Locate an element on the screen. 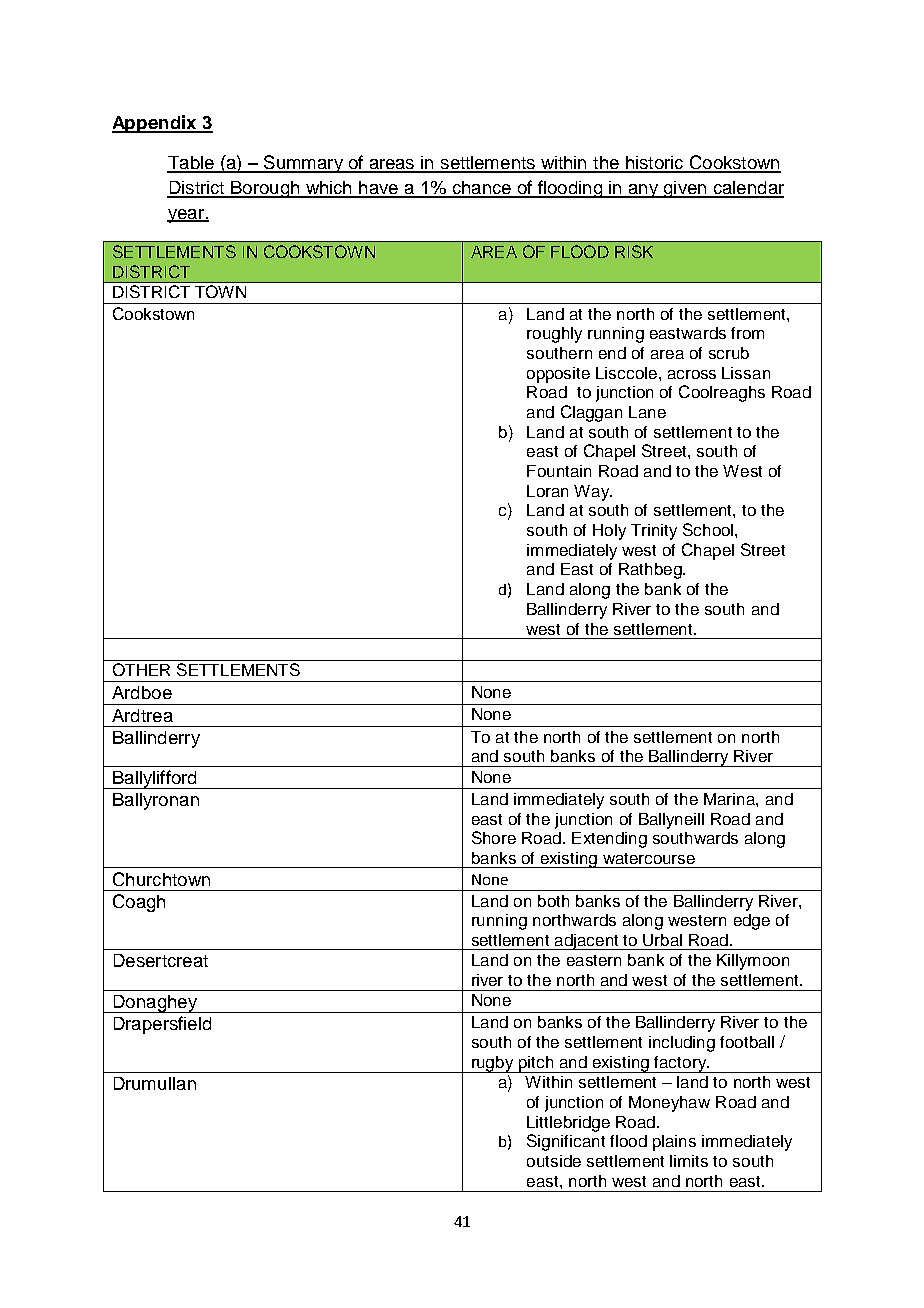 Image resolution: width=924 pixels, height=1308 pixels. historic is located at coordinates (654, 164).
